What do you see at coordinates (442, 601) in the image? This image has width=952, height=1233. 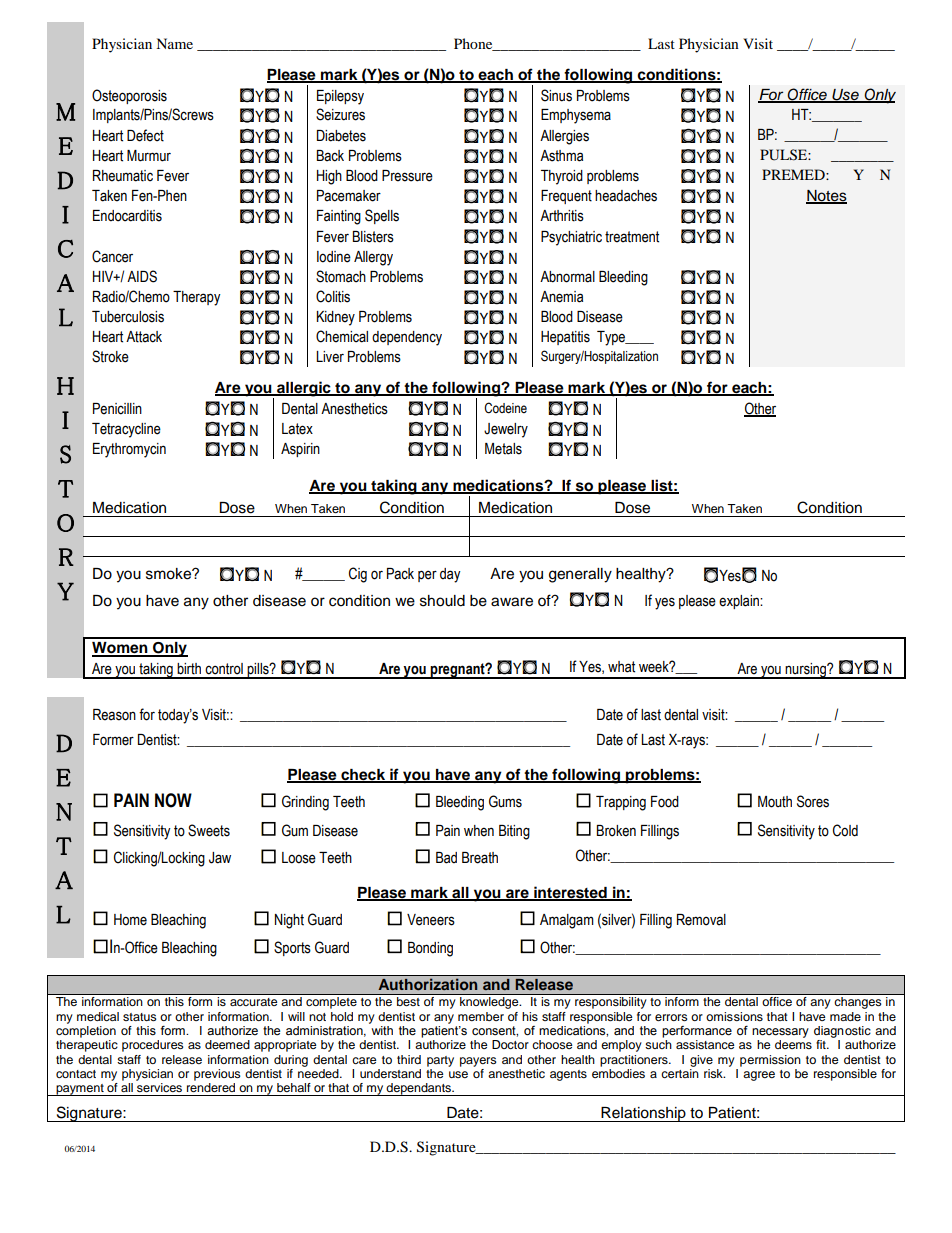 I see `should` at bounding box center [442, 601].
